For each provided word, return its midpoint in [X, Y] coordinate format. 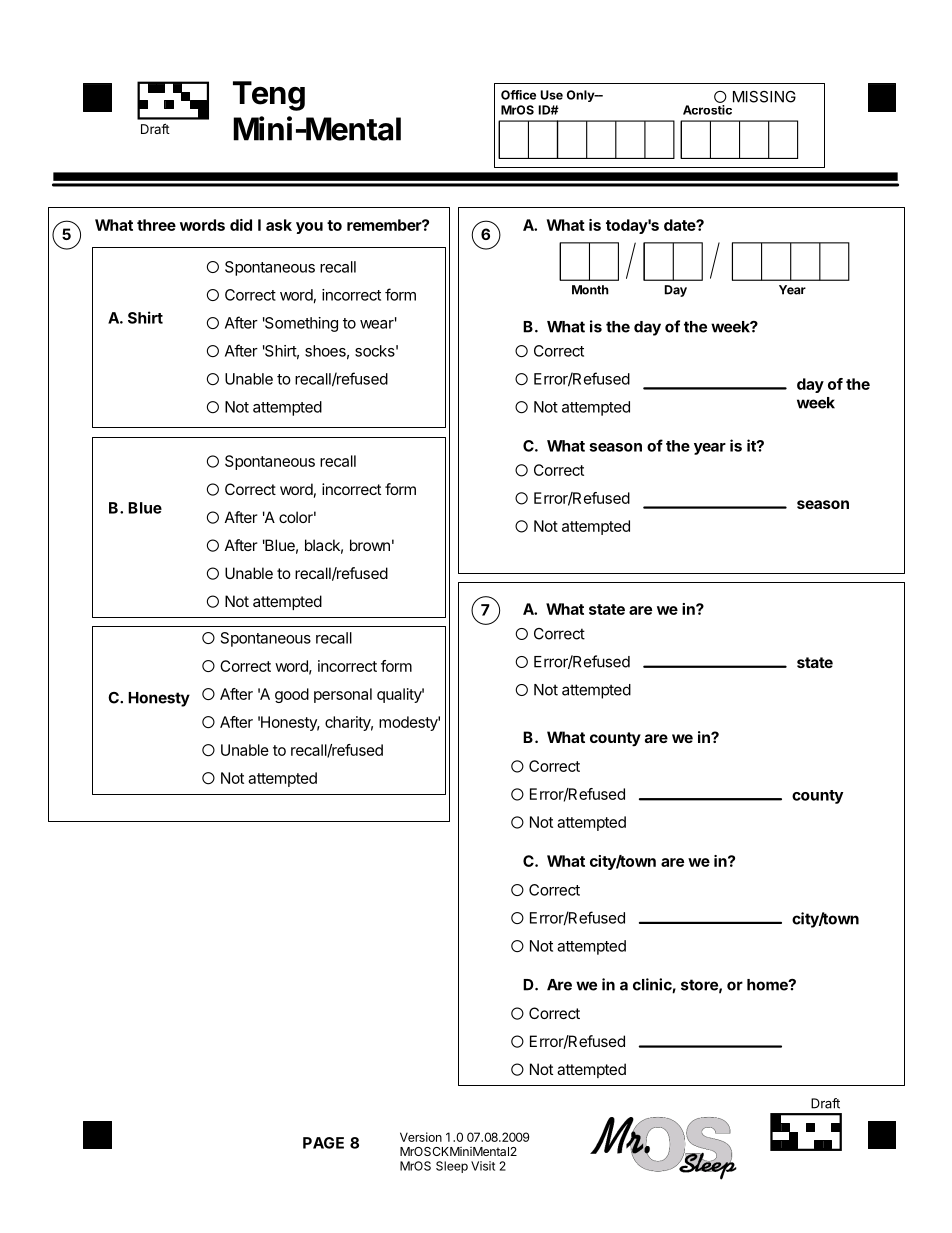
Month [590, 290]
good [292, 695]
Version [421, 1137]
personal [343, 695]
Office [518, 95]
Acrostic [707, 110]
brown [370, 545]
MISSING [764, 97]
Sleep [452, 1167]
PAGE [323, 1143]
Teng [269, 96]
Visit [483, 1166]
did [241, 225]
